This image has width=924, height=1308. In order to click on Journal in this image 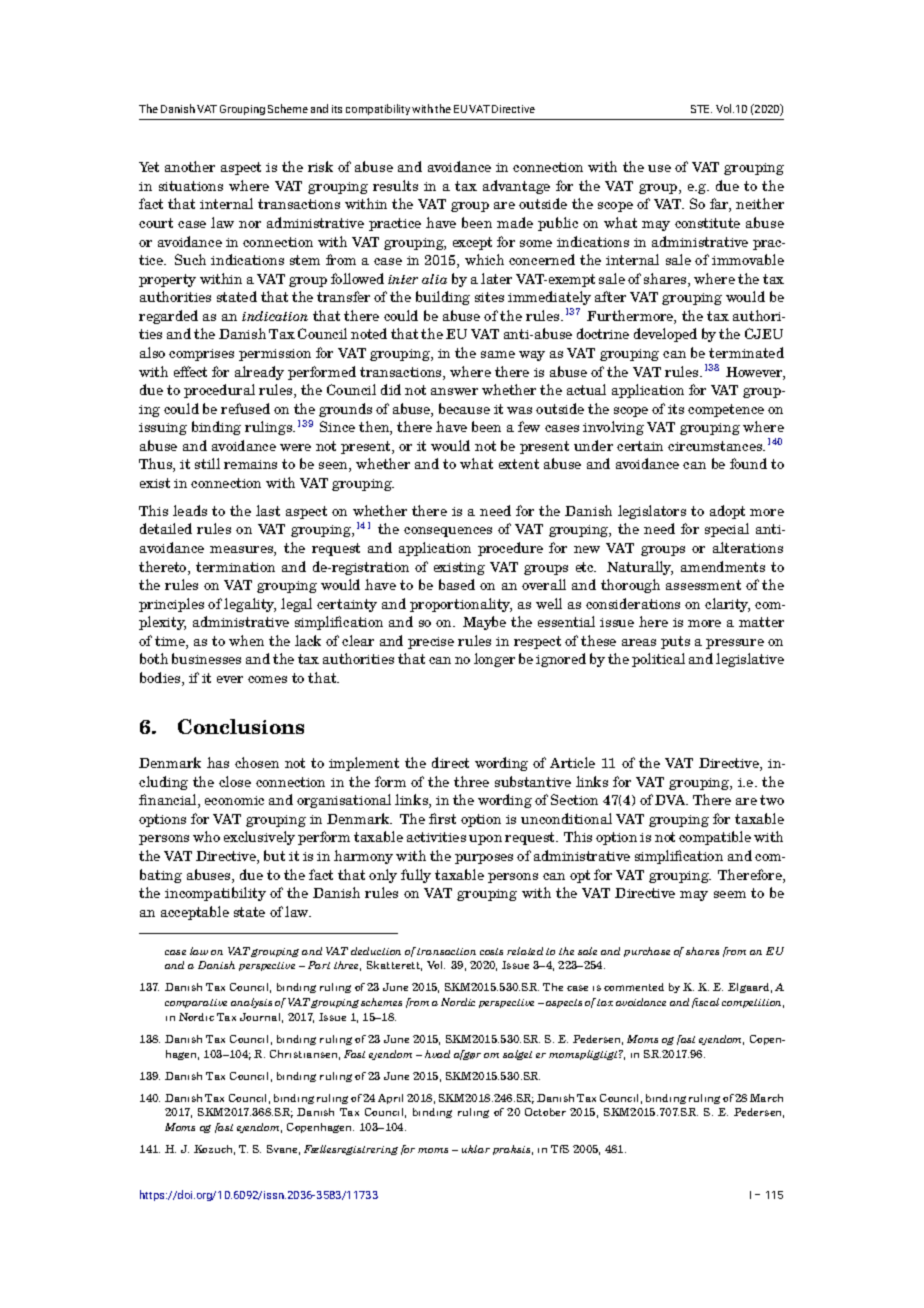, I will do `click(261, 1018)`.
